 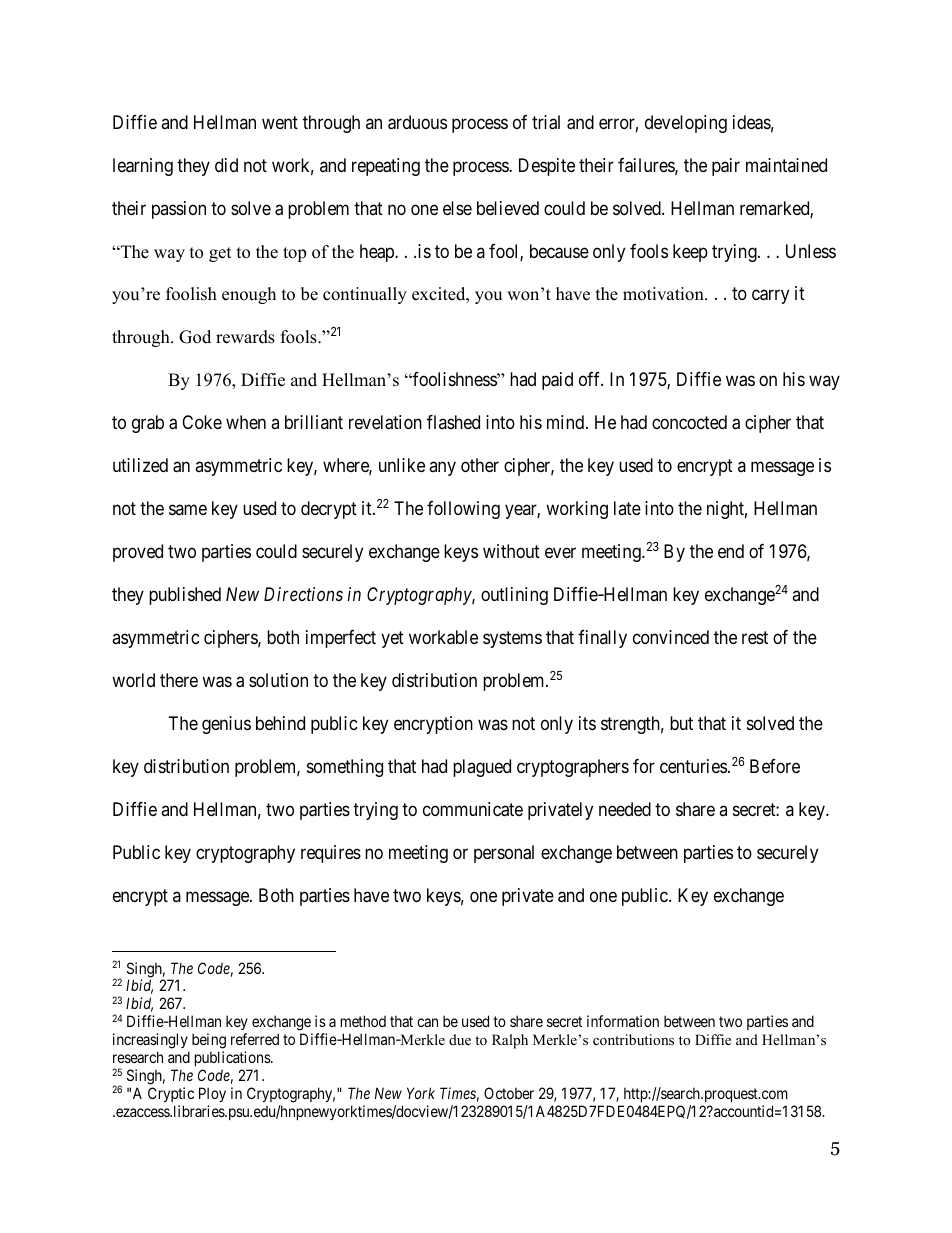 I want to click on requires, so click(x=331, y=854).
